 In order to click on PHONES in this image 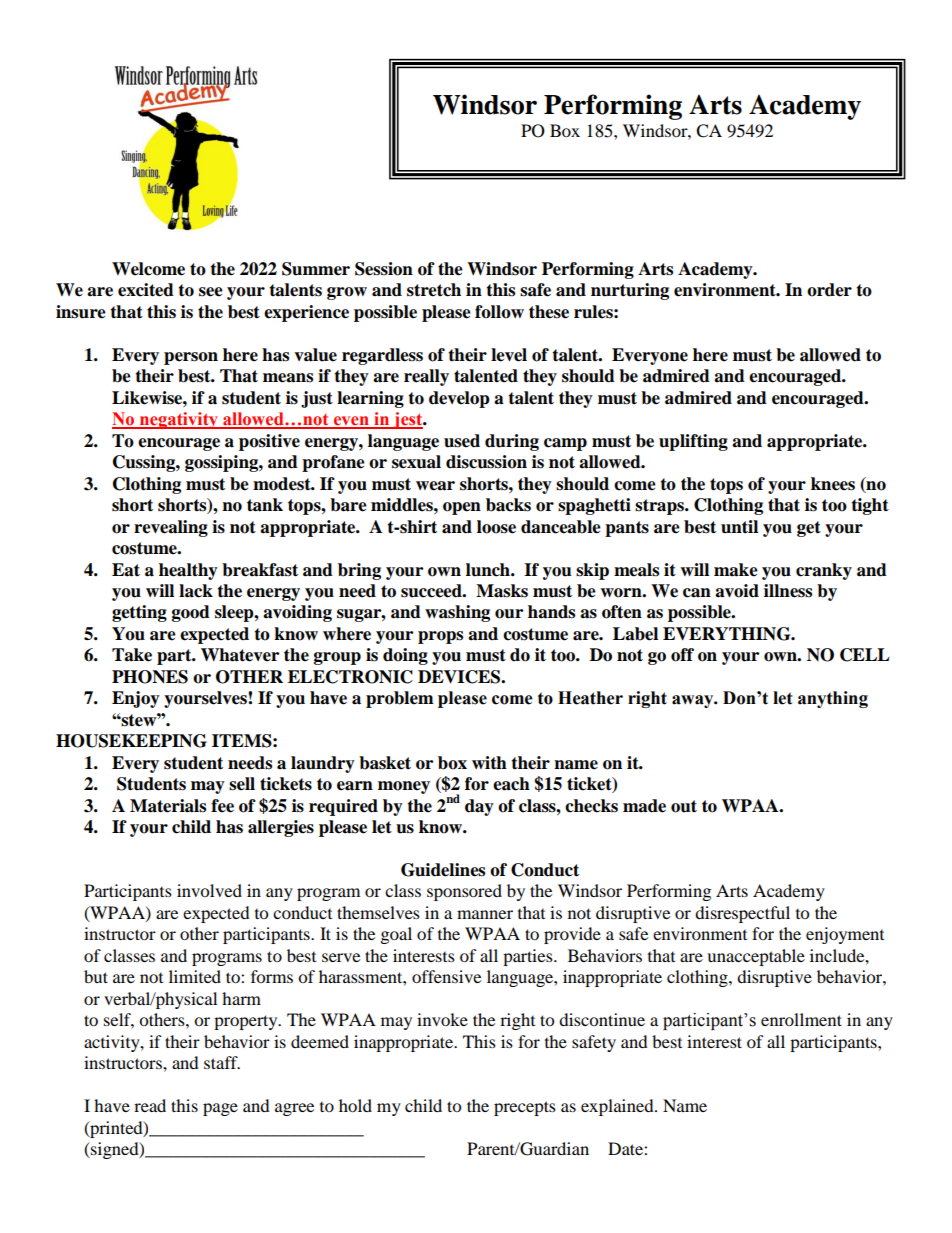, I will do `click(150, 677)`.
